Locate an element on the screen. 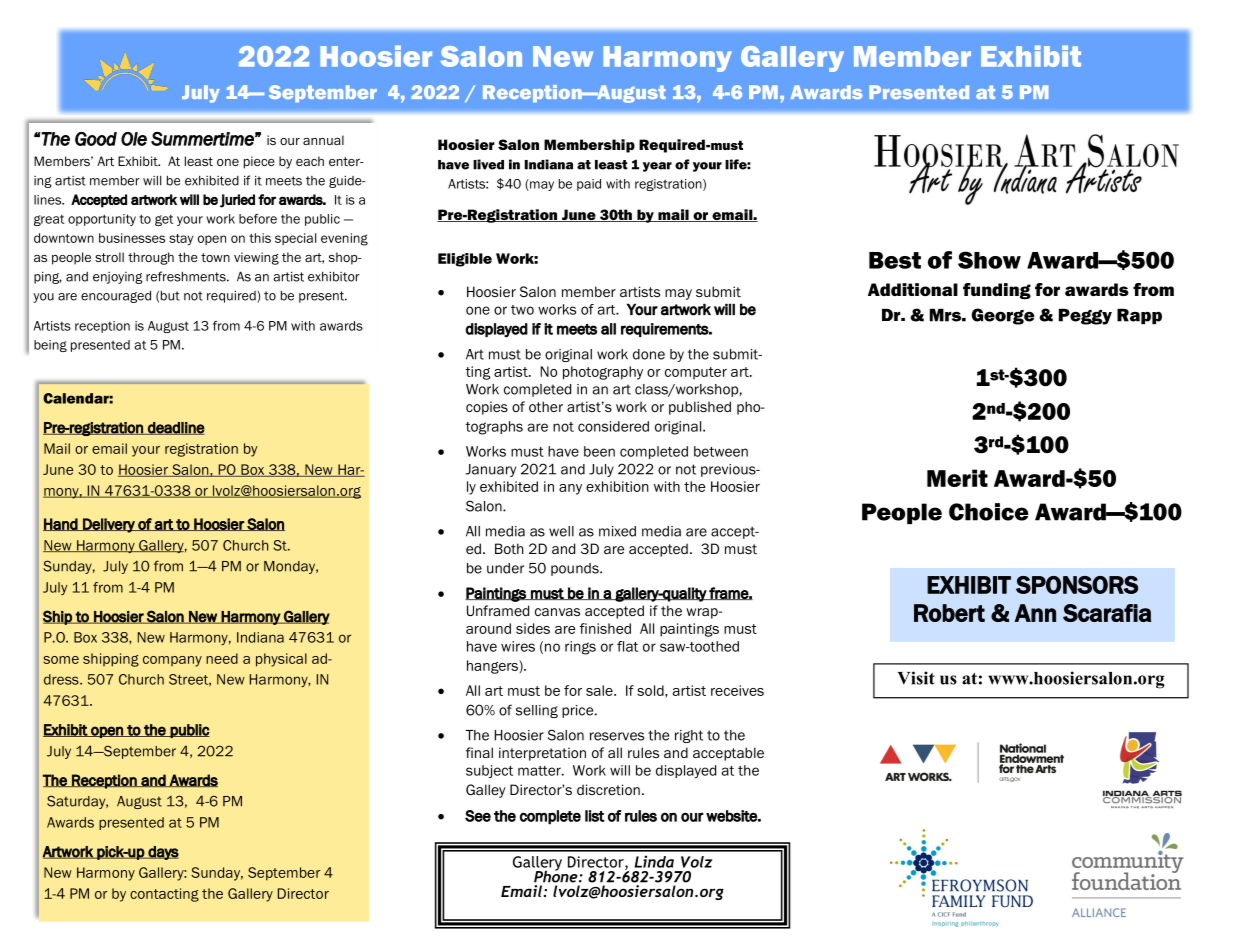 This screenshot has width=1233, height=952. company is located at coordinates (172, 661).
